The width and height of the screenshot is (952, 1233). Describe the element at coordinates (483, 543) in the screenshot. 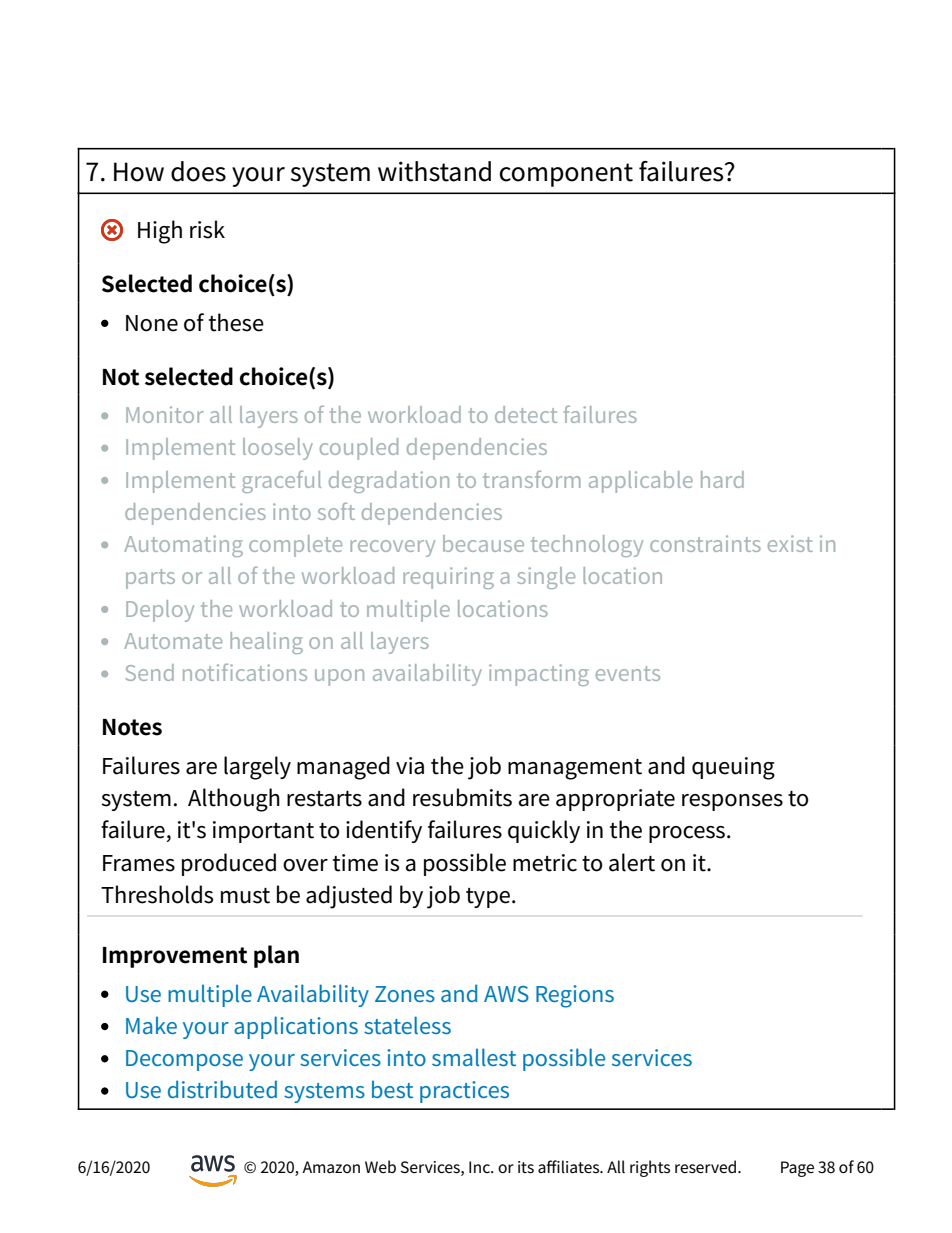

I see `because` at that location.
